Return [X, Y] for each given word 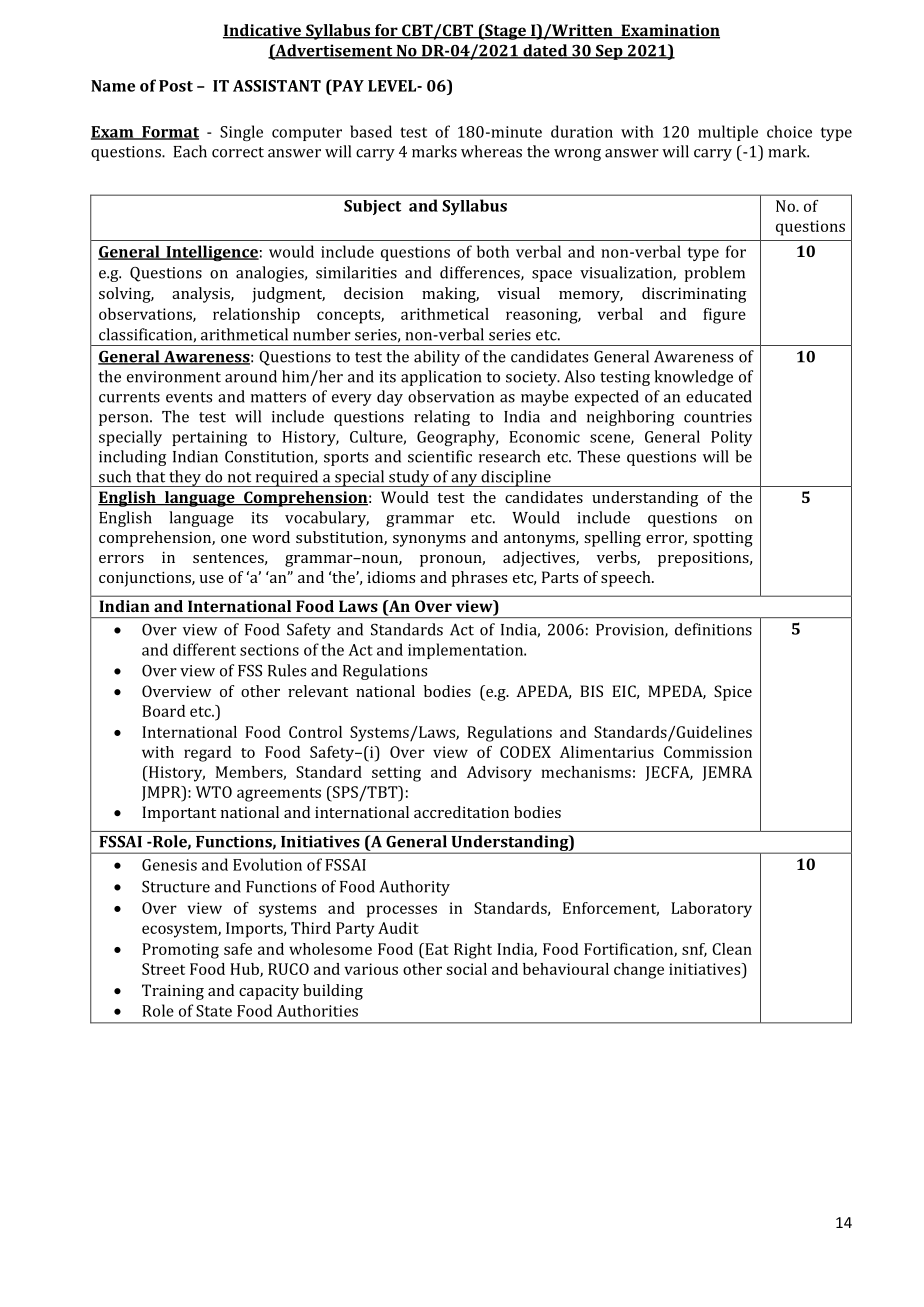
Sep [609, 52]
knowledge [693, 378]
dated [545, 51]
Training [173, 992]
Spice [733, 693]
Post [176, 86]
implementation [467, 651]
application [441, 378]
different [204, 649]
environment [174, 377]
